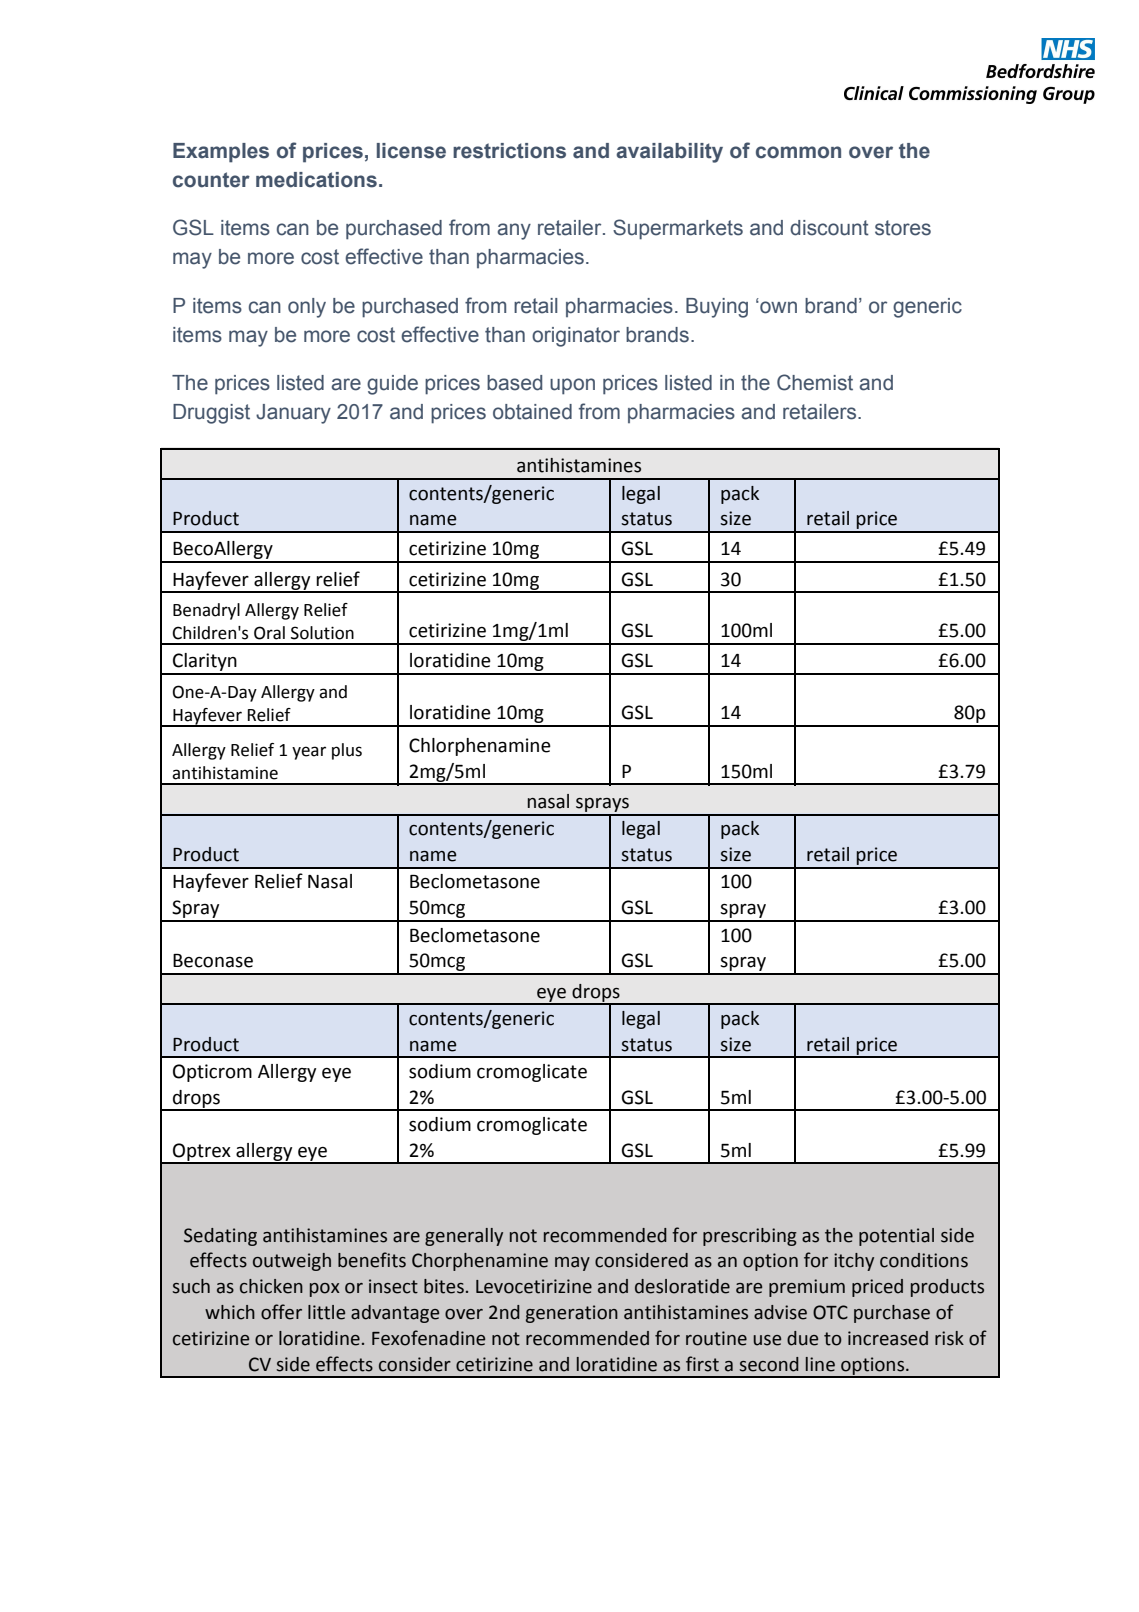 The width and height of the page is (1139, 1612). What do you see at coordinates (509, 151) in the page?
I see `restrictions` at bounding box center [509, 151].
